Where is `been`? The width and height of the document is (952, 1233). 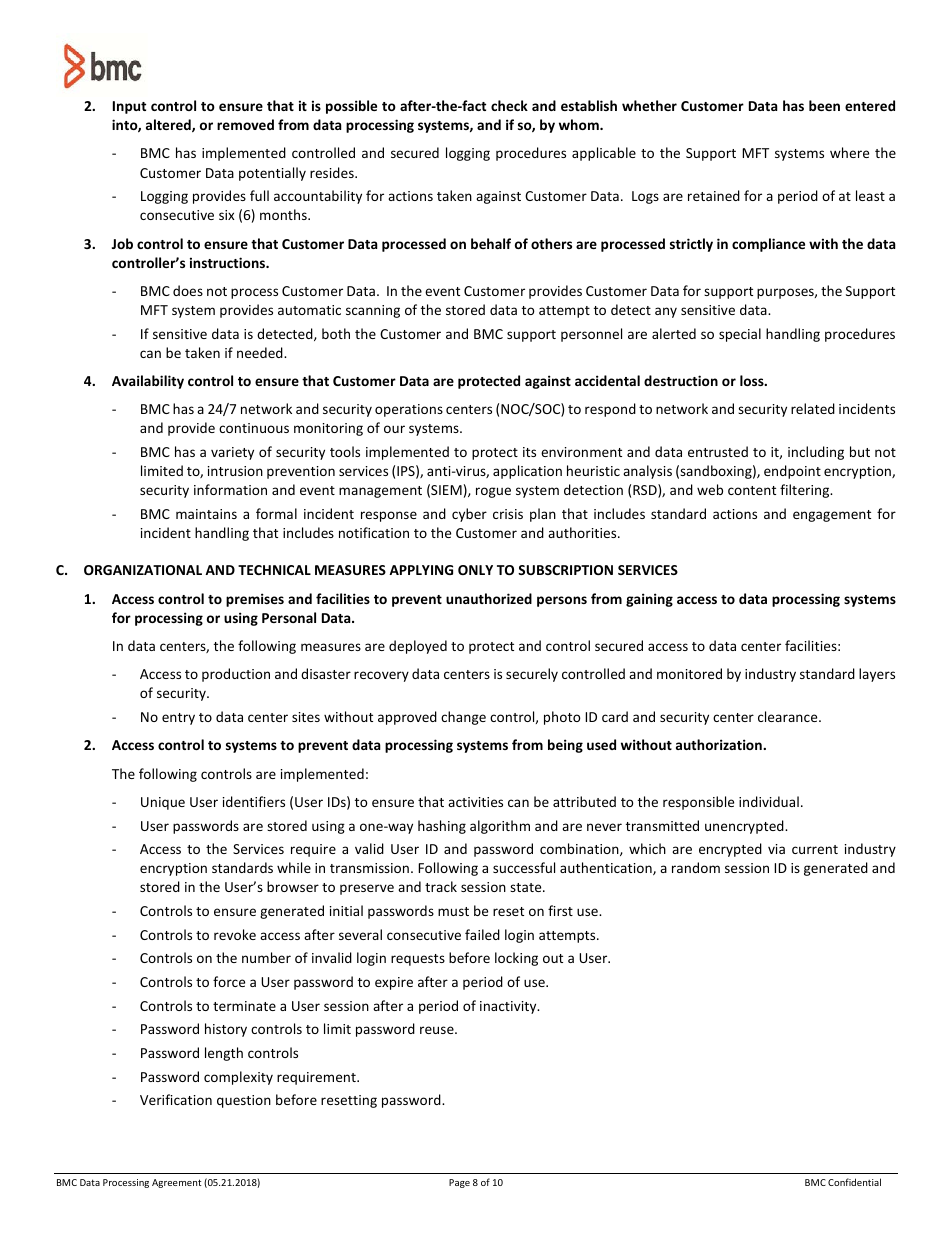 been is located at coordinates (824, 105).
